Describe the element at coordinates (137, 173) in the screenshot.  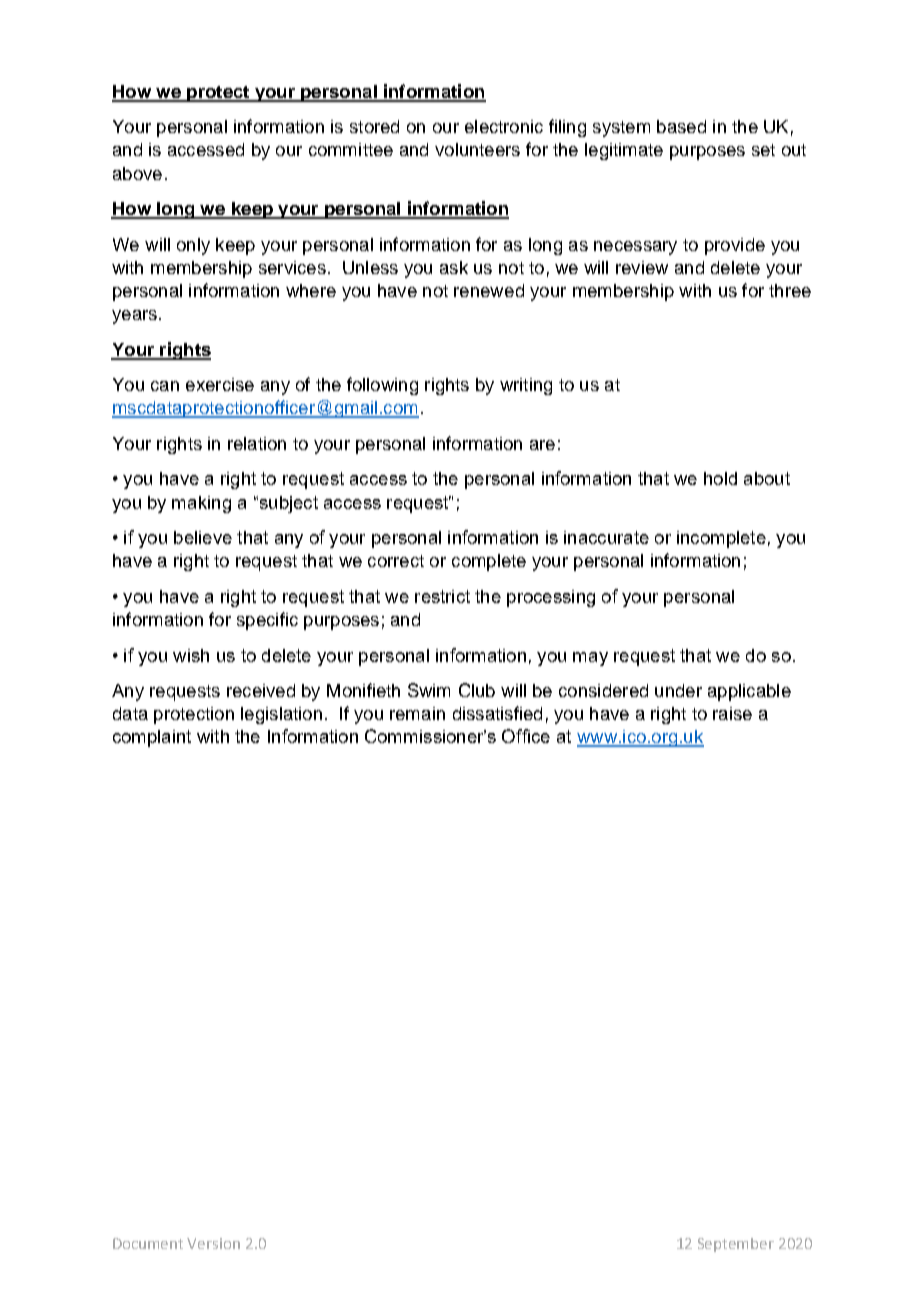
I see `above` at that location.
